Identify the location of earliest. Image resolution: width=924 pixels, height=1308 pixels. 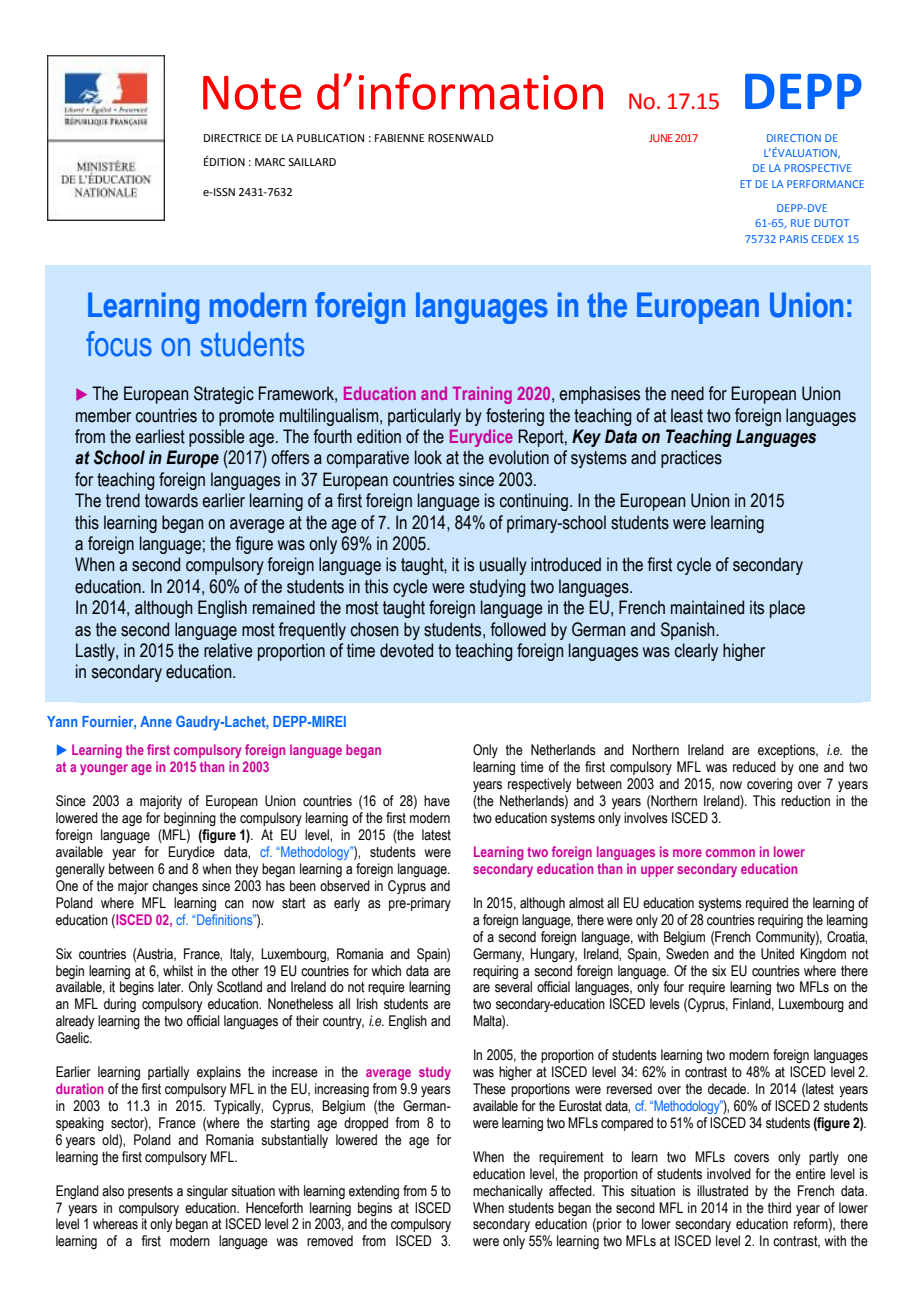
(160, 436).
